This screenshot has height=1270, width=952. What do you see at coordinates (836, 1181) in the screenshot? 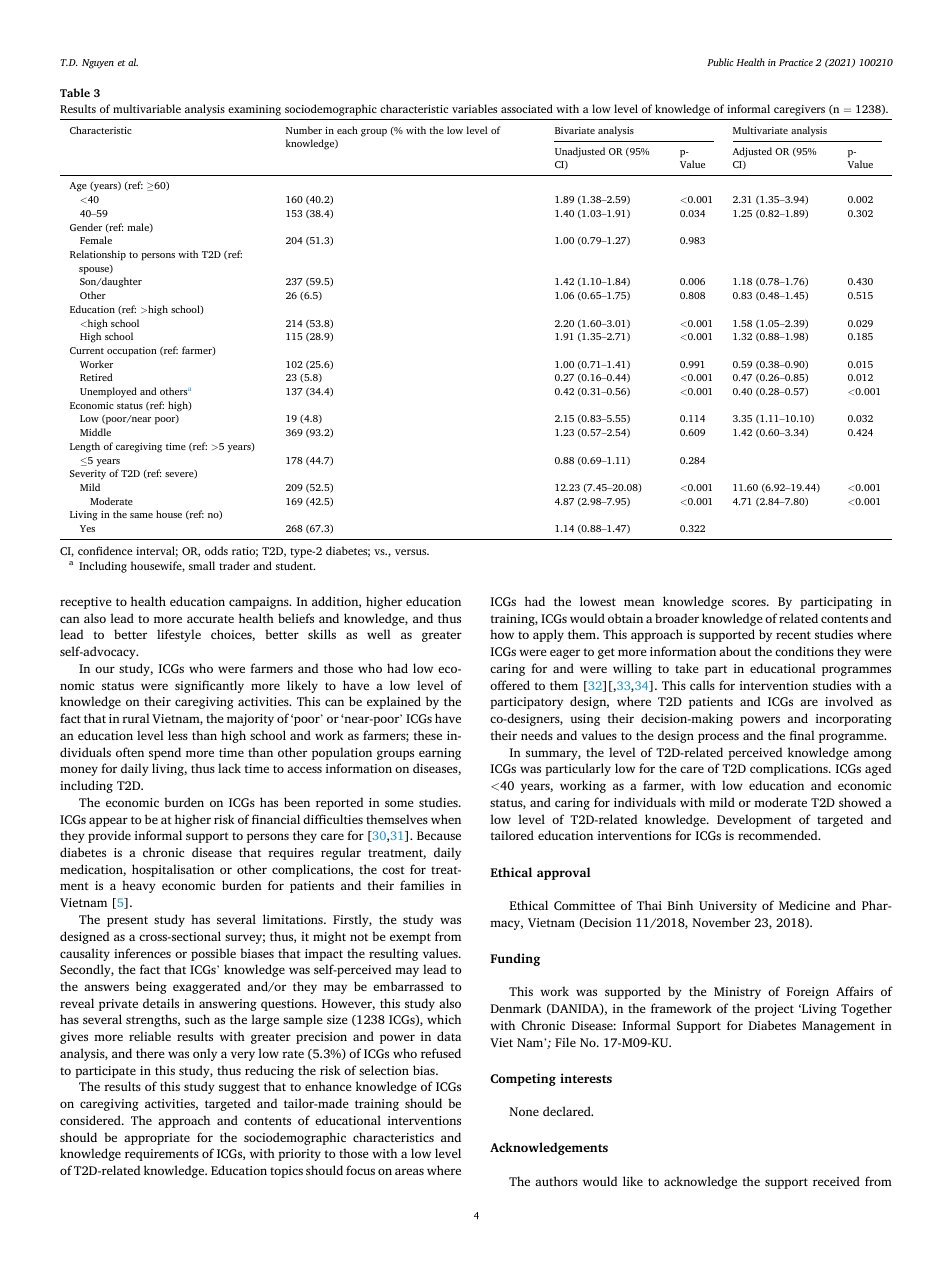
I see `received` at bounding box center [836, 1181].
